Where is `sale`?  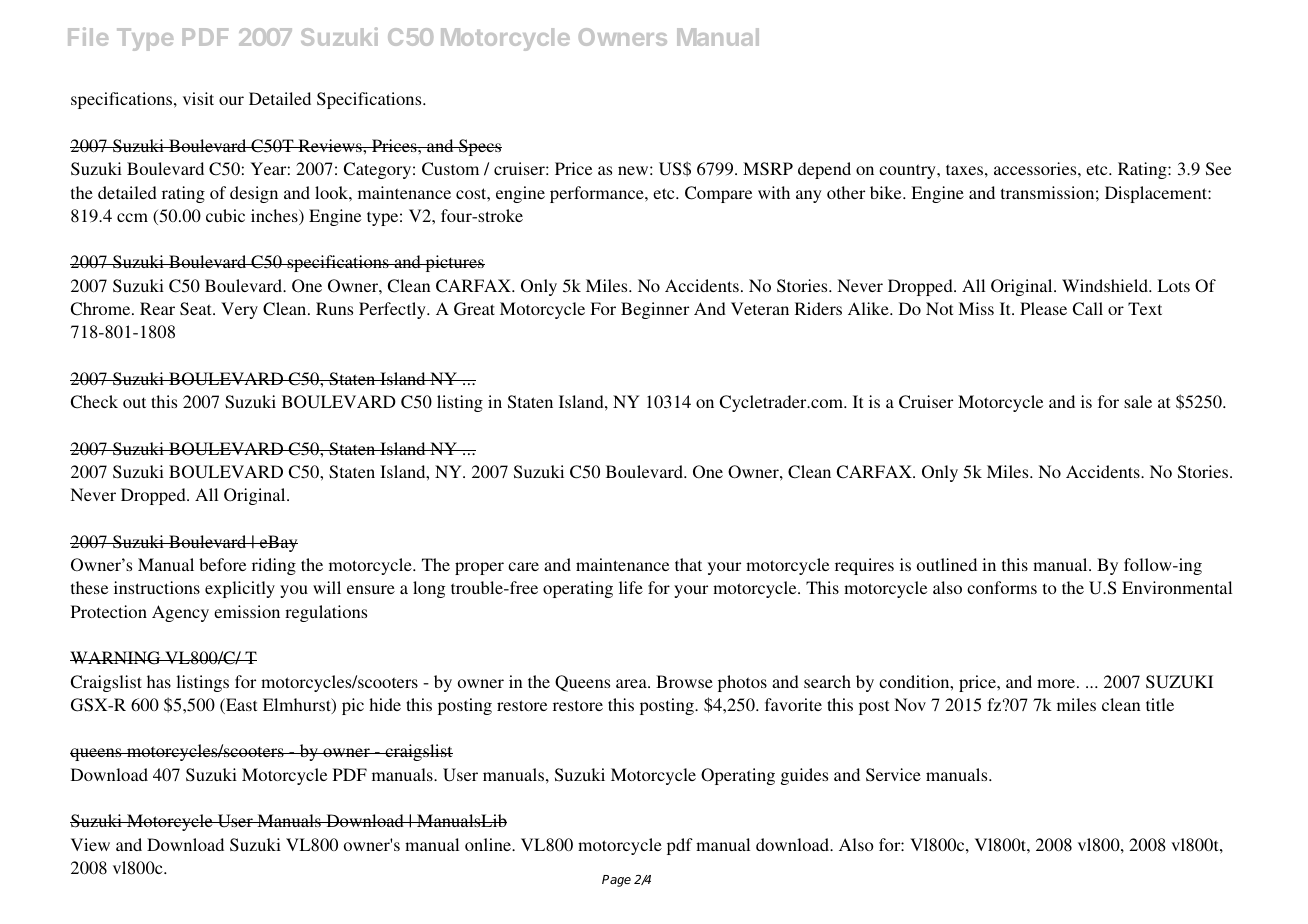 sale is located at coordinates (1138, 401).
